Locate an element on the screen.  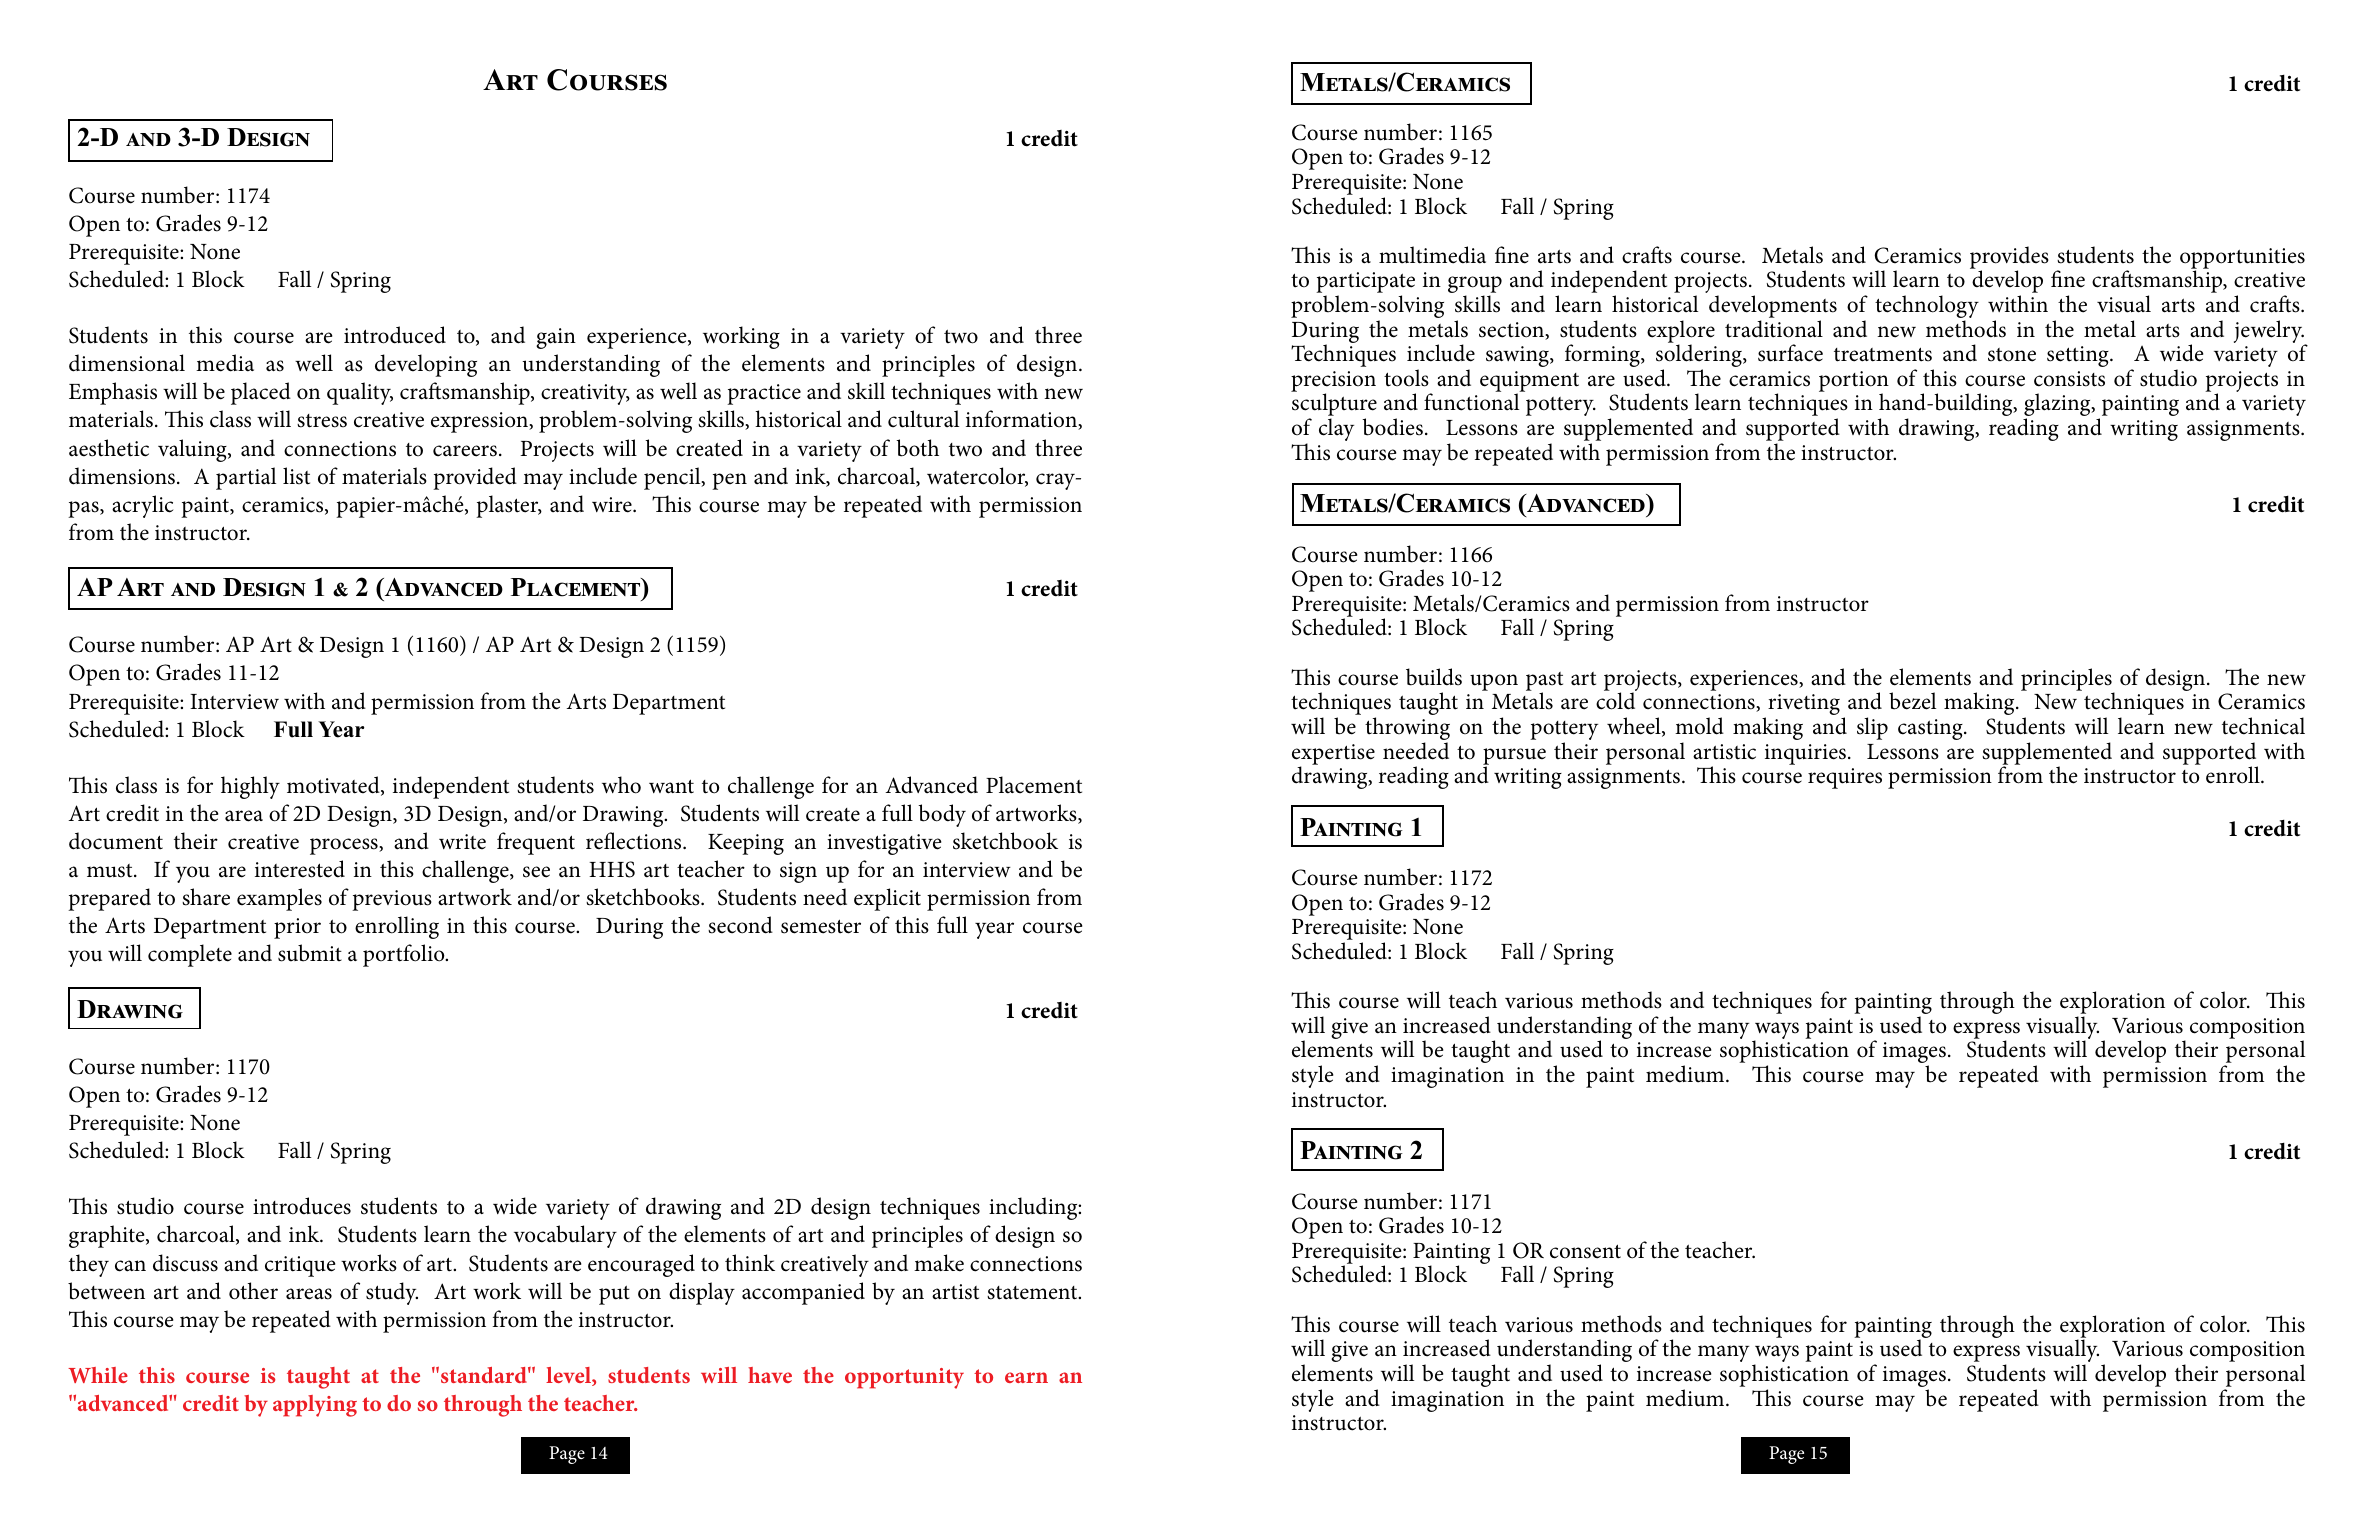
applying is located at coordinates (315, 1406).
